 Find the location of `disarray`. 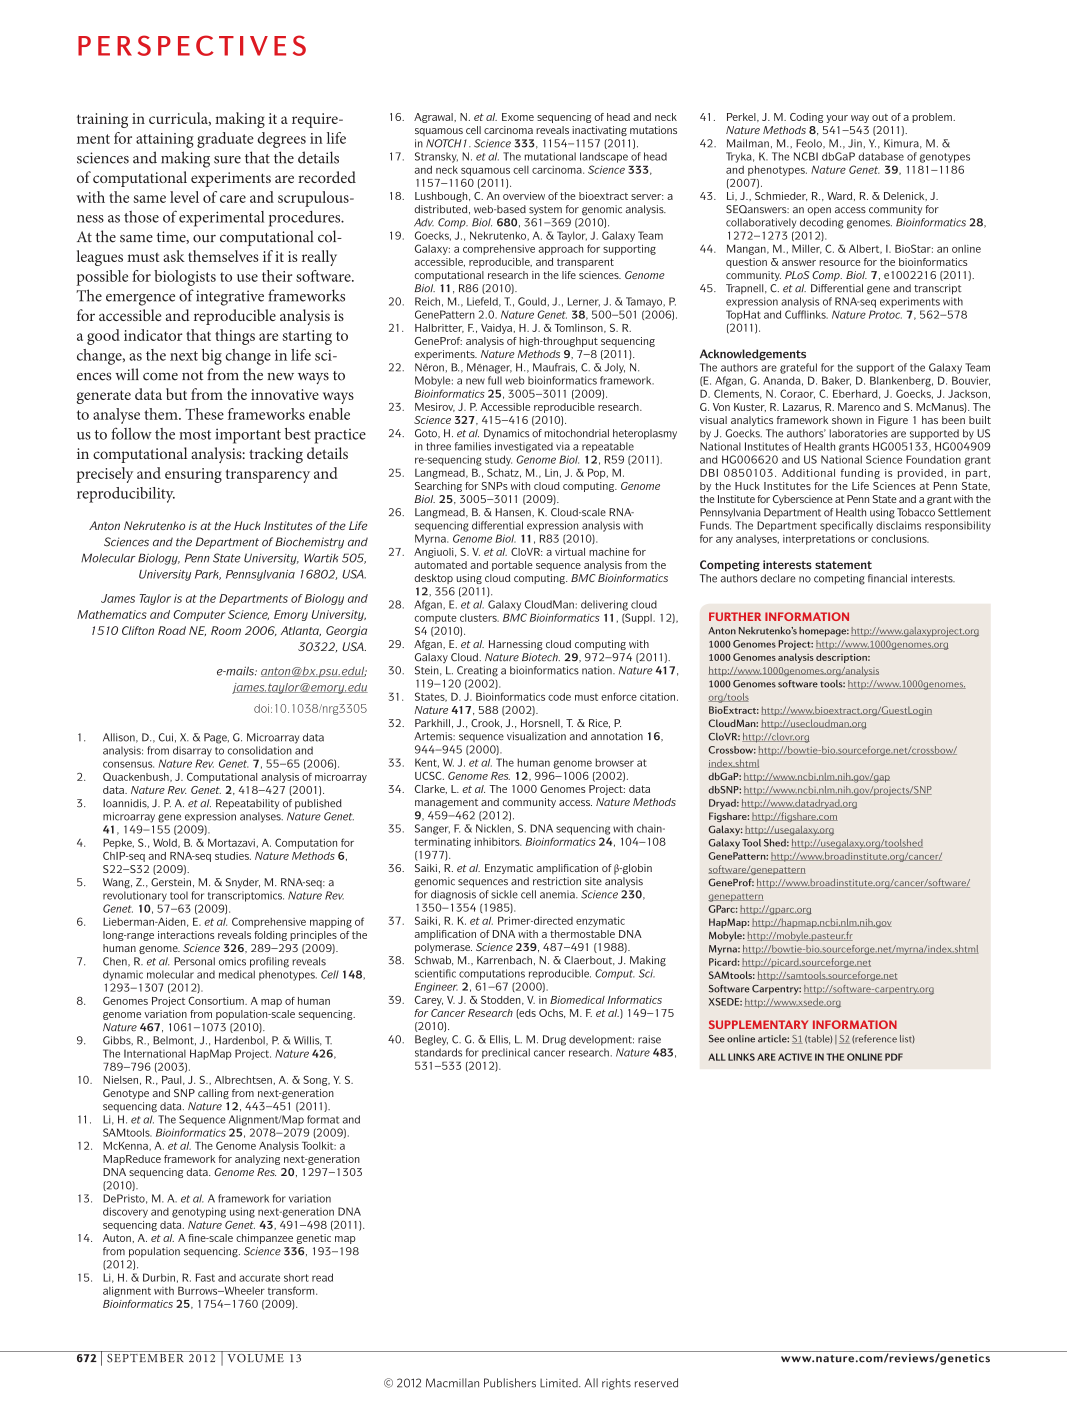

disarray is located at coordinates (192, 751).
